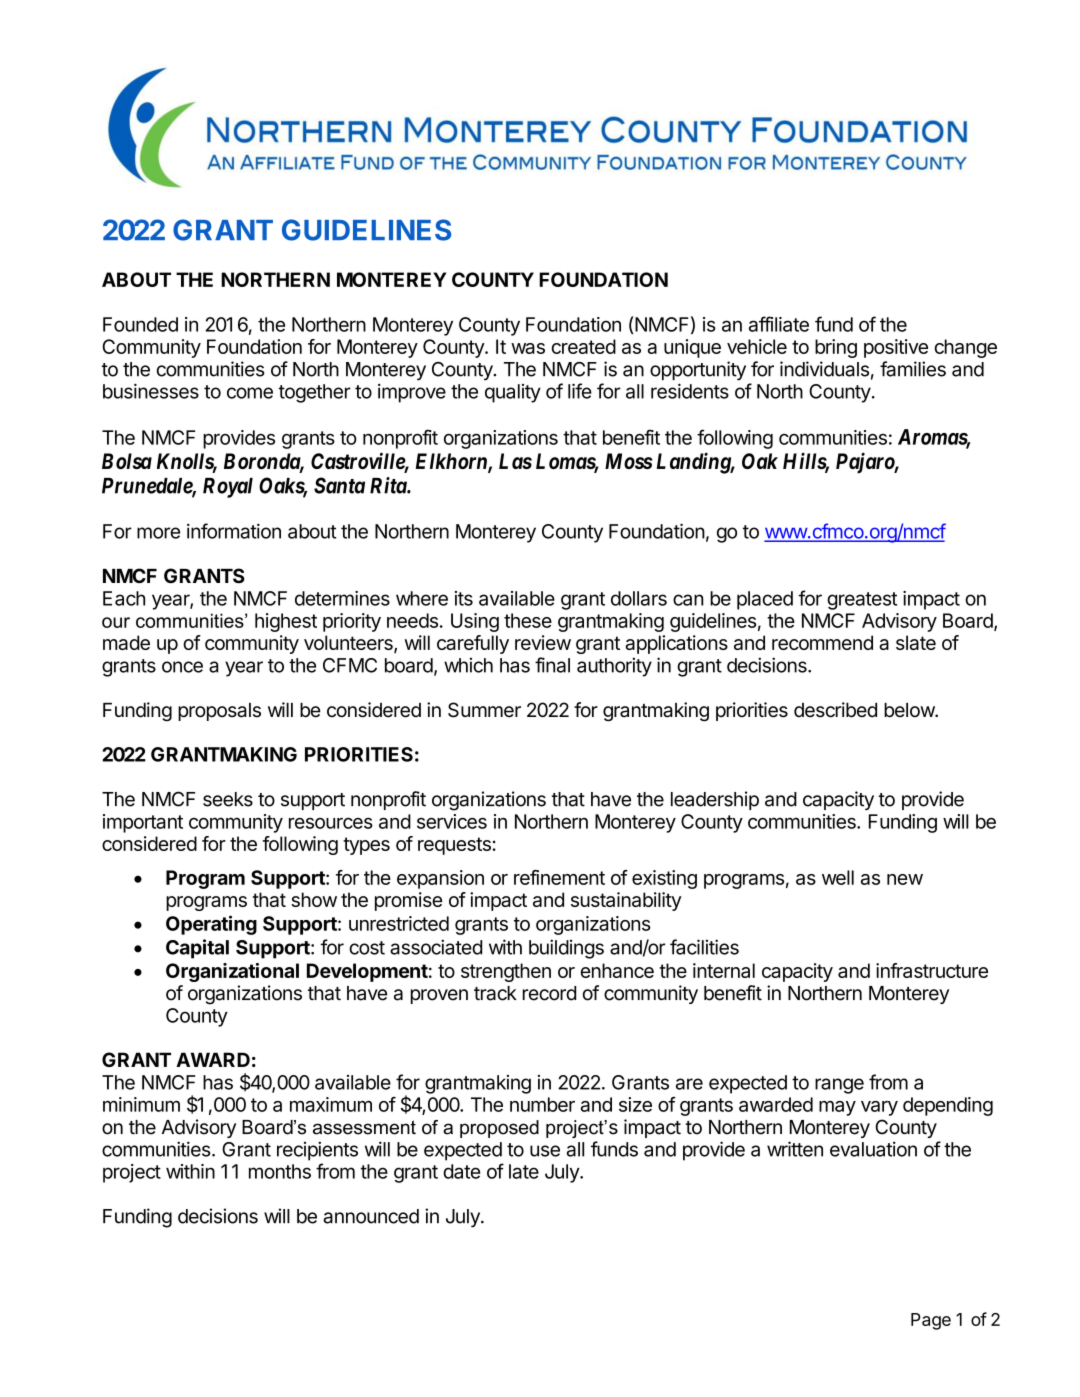 This page has width=1080, height=1397. I want to click on final, so click(552, 665).
